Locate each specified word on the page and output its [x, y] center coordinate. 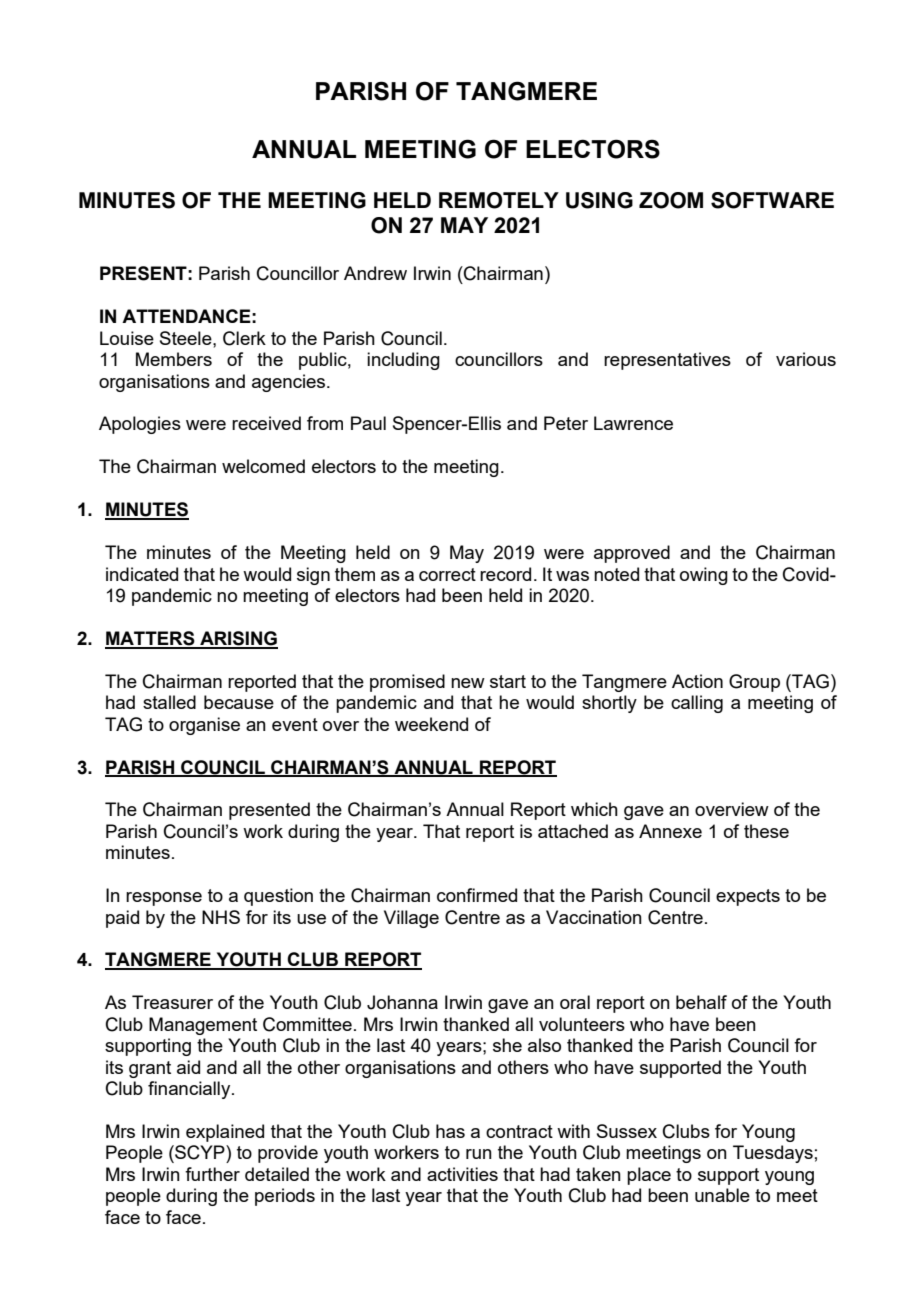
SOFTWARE [772, 200]
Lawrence [633, 423]
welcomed [263, 466]
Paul [368, 423]
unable [722, 1195]
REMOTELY [499, 200]
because [239, 702]
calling [697, 704]
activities [462, 1174]
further [212, 1174]
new [468, 683]
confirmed [477, 895]
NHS [221, 917]
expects [748, 897]
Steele [187, 338]
